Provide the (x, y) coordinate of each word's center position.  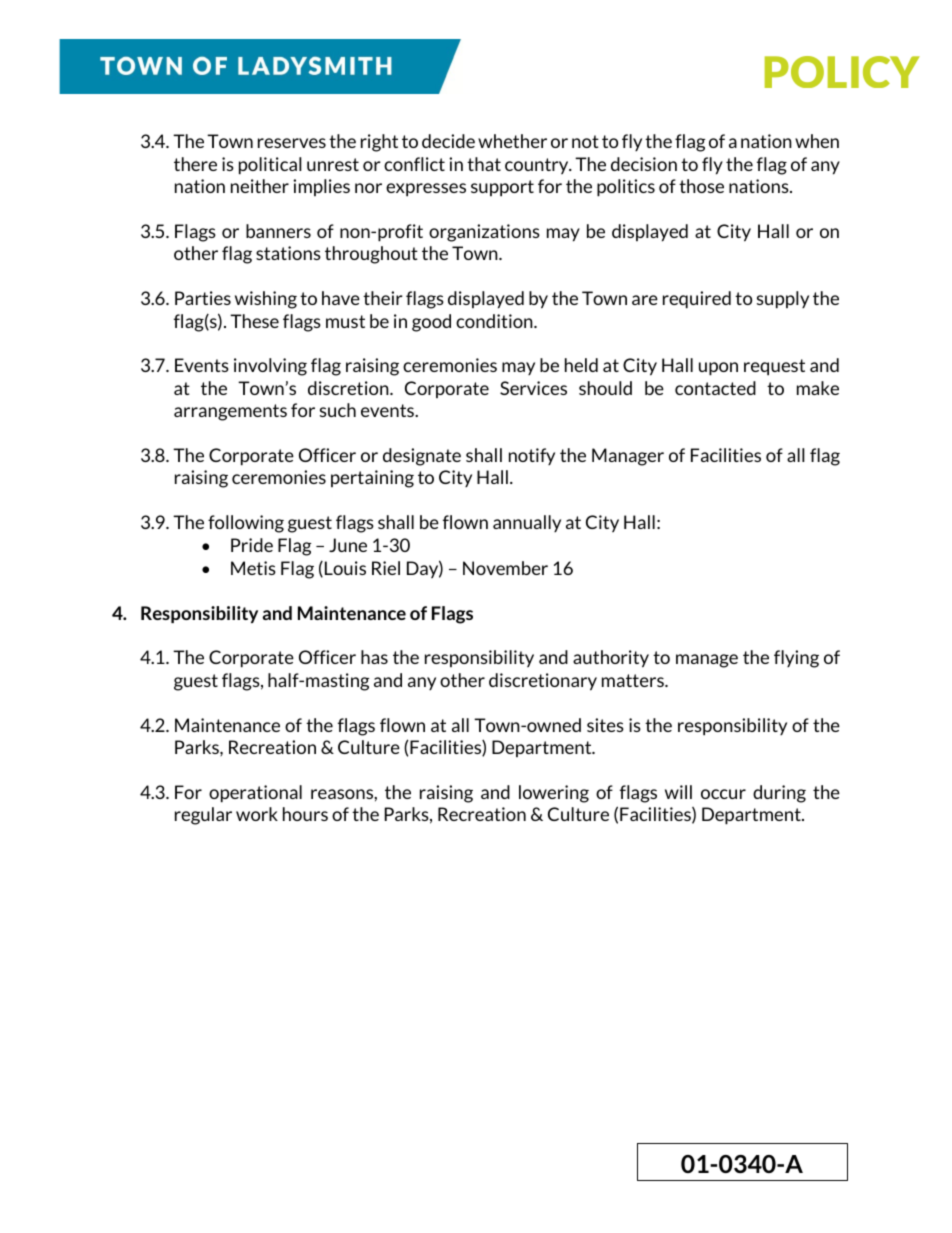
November (505, 568)
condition (495, 321)
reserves (292, 143)
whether (512, 141)
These (254, 321)
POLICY (842, 72)
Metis (253, 568)
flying (796, 659)
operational (255, 794)
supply (783, 300)
